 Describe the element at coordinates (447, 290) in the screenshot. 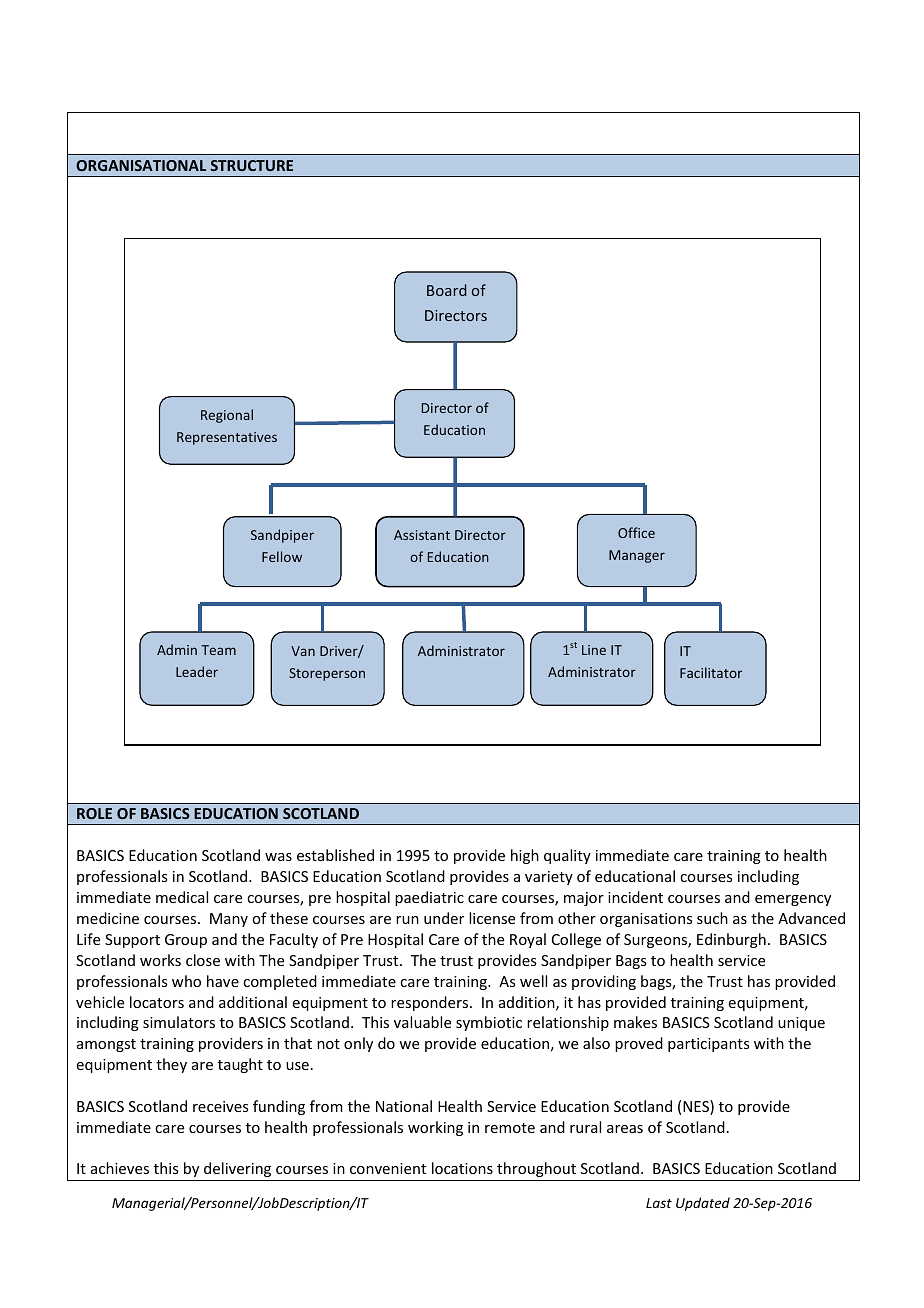

I see `Board` at that location.
